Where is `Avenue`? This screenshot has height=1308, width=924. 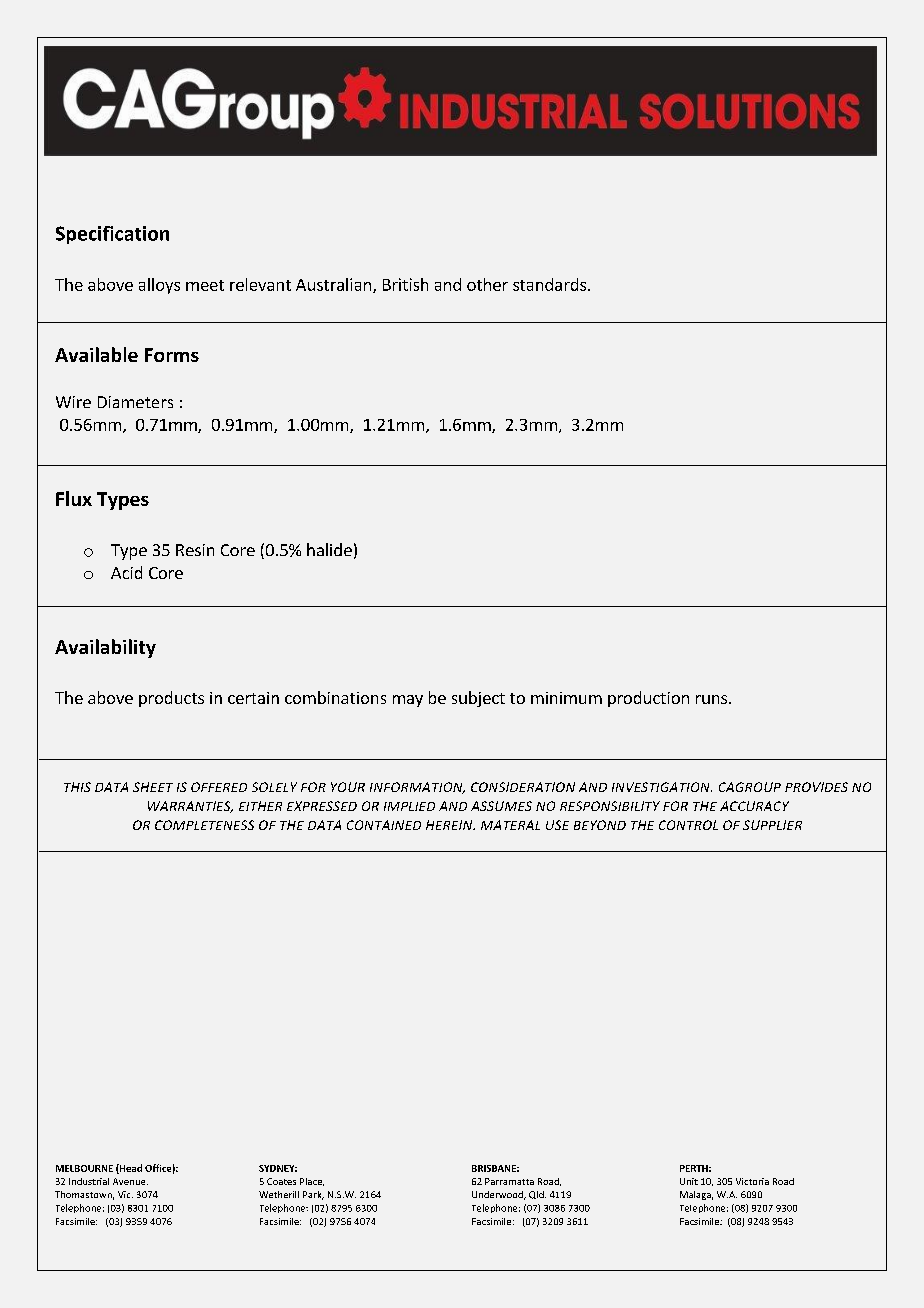
Avenue is located at coordinates (130, 1181).
